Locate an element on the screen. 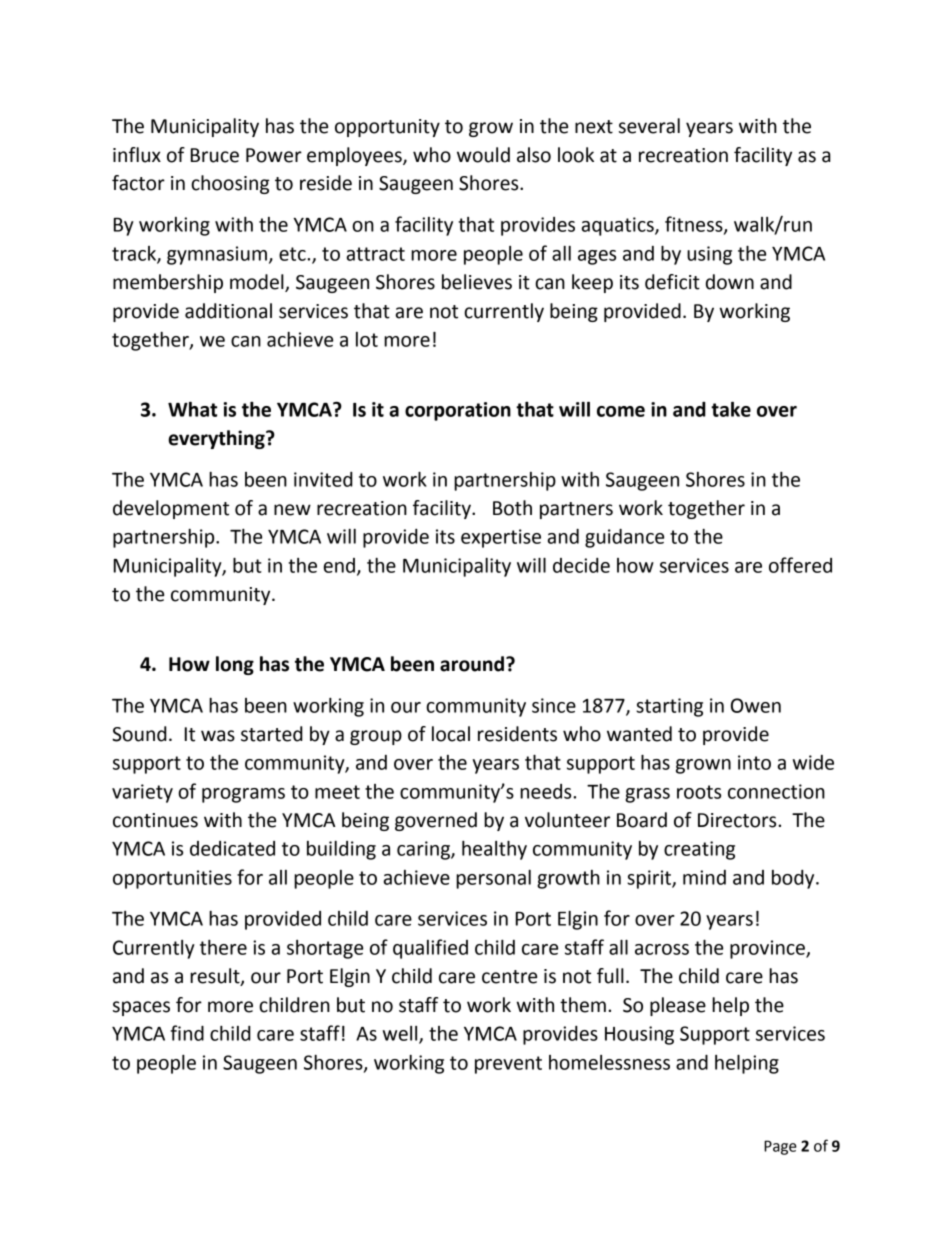 Image resolution: width=952 pixels, height=1233 pixels. would is located at coordinates (483, 155).
